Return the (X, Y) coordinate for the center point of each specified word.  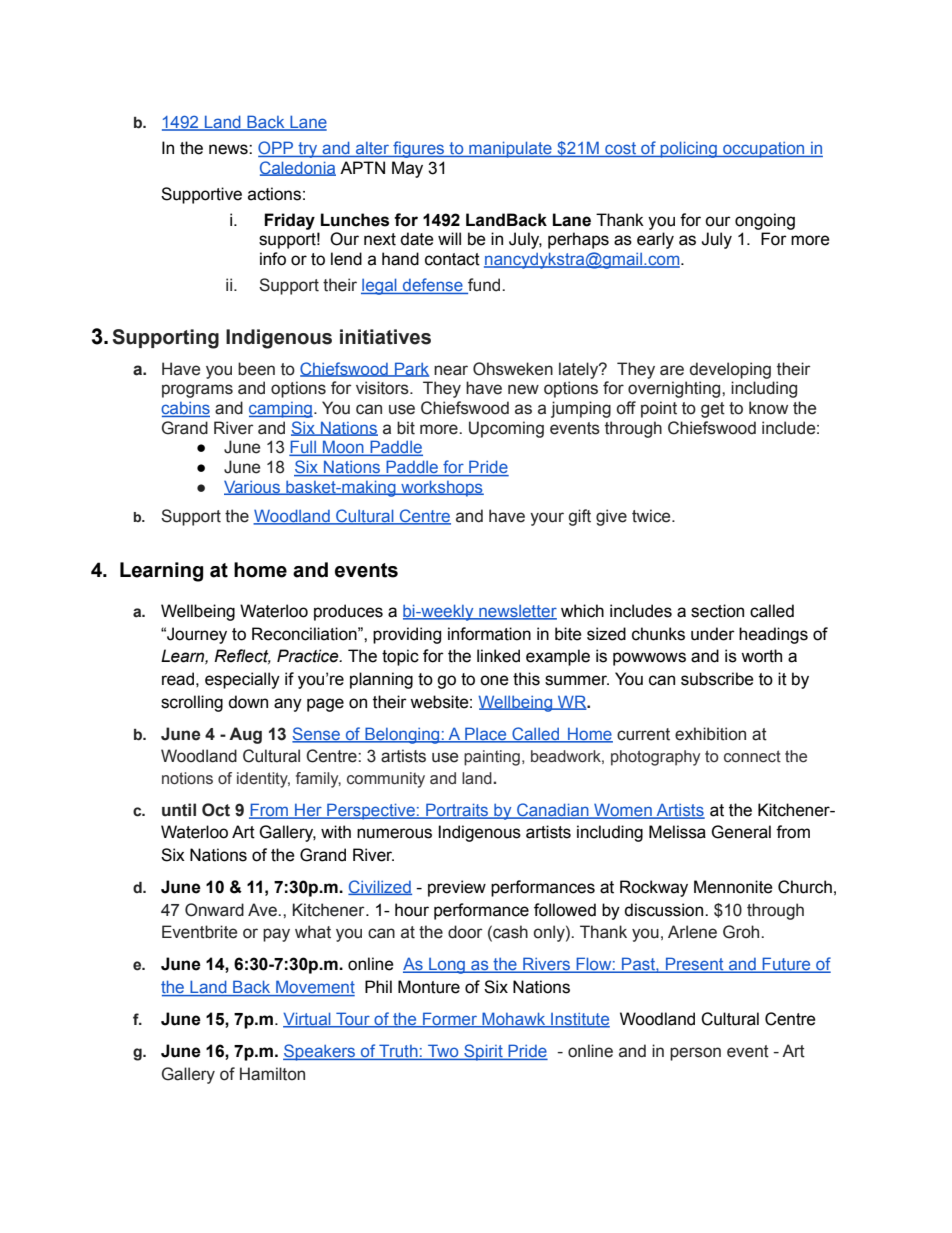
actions (274, 194)
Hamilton (272, 1074)
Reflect (242, 656)
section (717, 611)
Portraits (457, 810)
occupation (764, 150)
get (713, 410)
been (256, 369)
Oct (216, 810)
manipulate (510, 149)
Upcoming (506, 429)
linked (498, 656)
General (741, 832)
